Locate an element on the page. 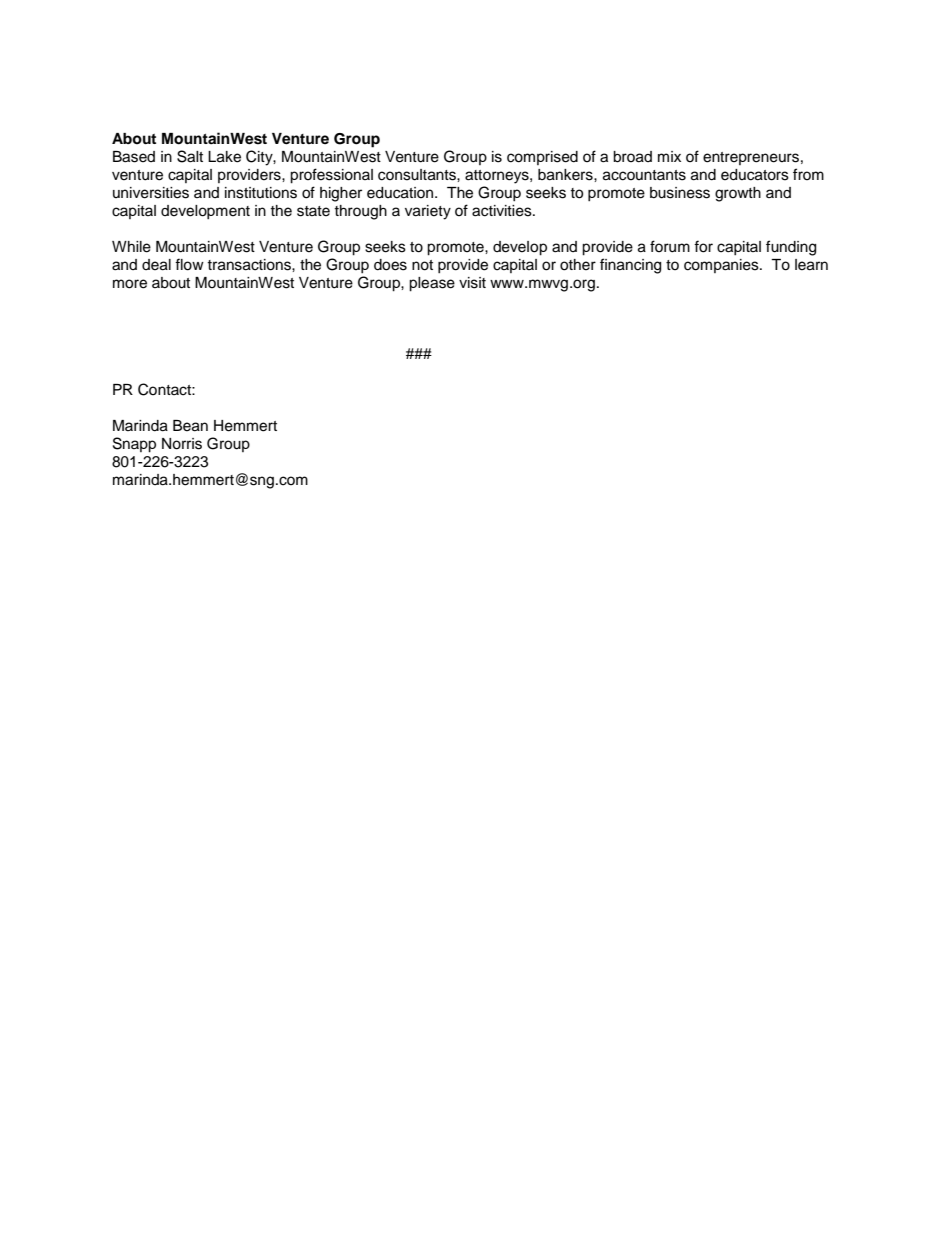 The width and height of the document is (952, 1233). Norris is located at coordinates (182, 444).
